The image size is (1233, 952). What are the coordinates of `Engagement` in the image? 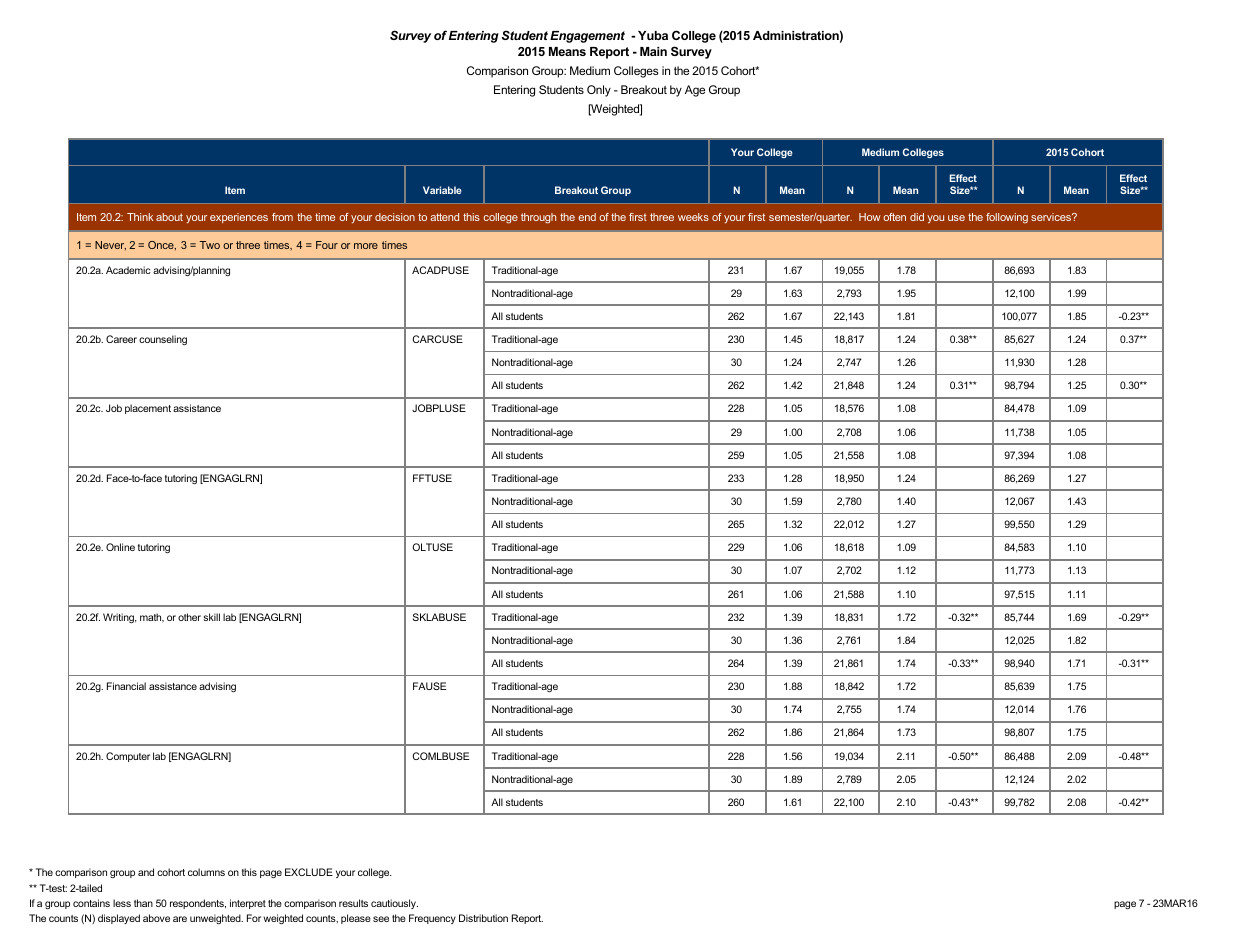 It's located at (587, 37).
